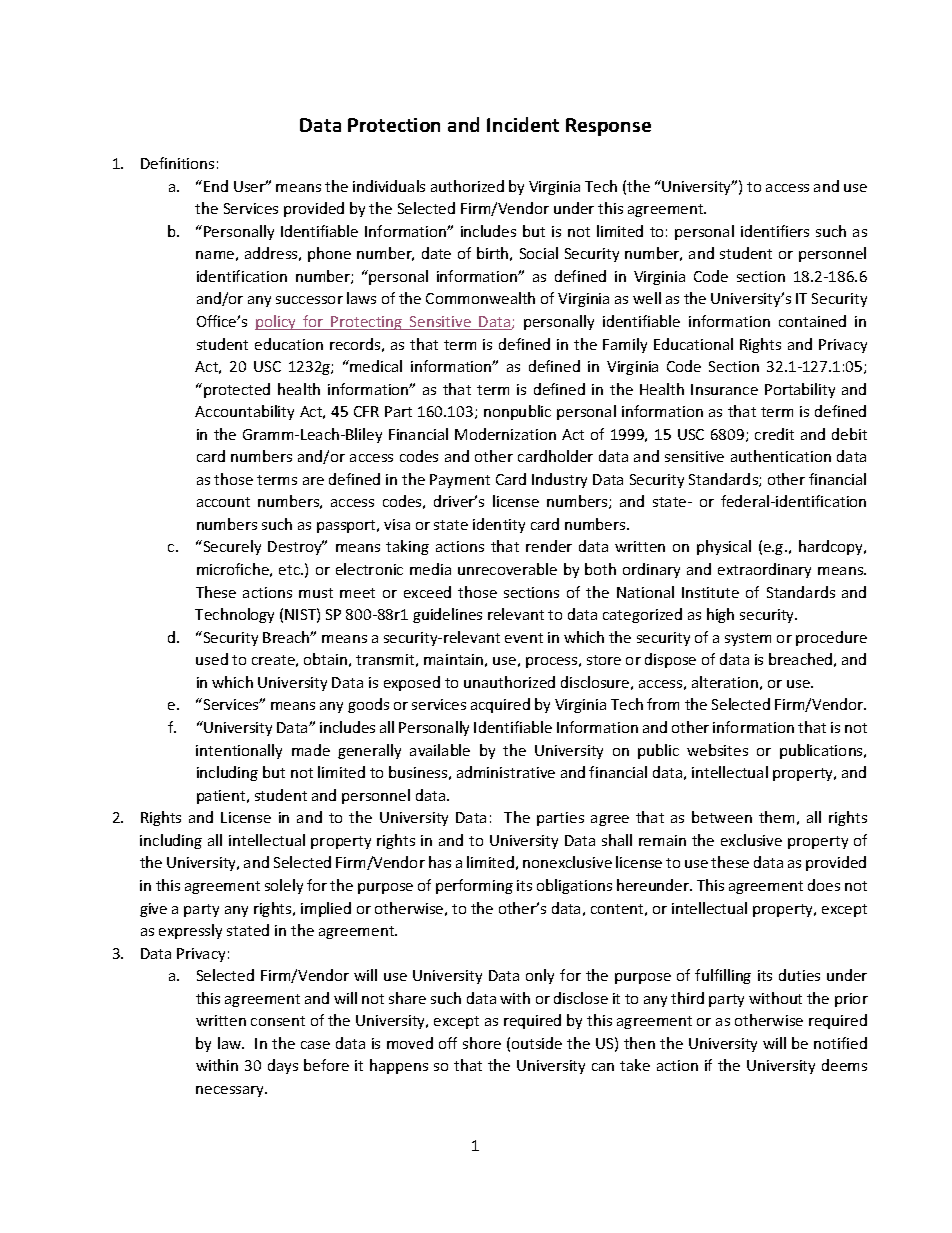  What do you see at coordinates (748, 639) in the page?
I see `system` at bounding box center [748, 639].
